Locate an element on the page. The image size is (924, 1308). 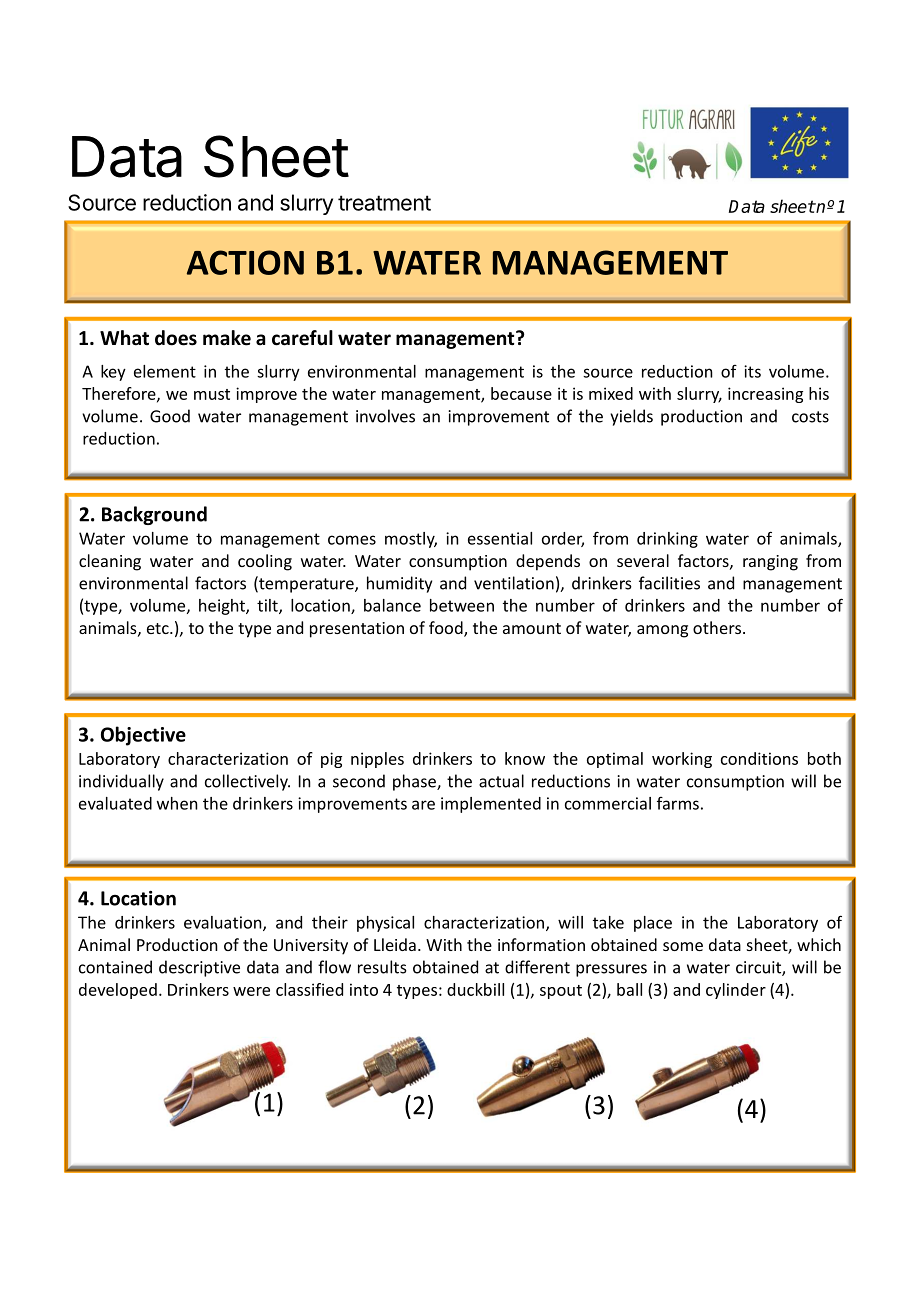
its is located at coordinates (752, 371).
